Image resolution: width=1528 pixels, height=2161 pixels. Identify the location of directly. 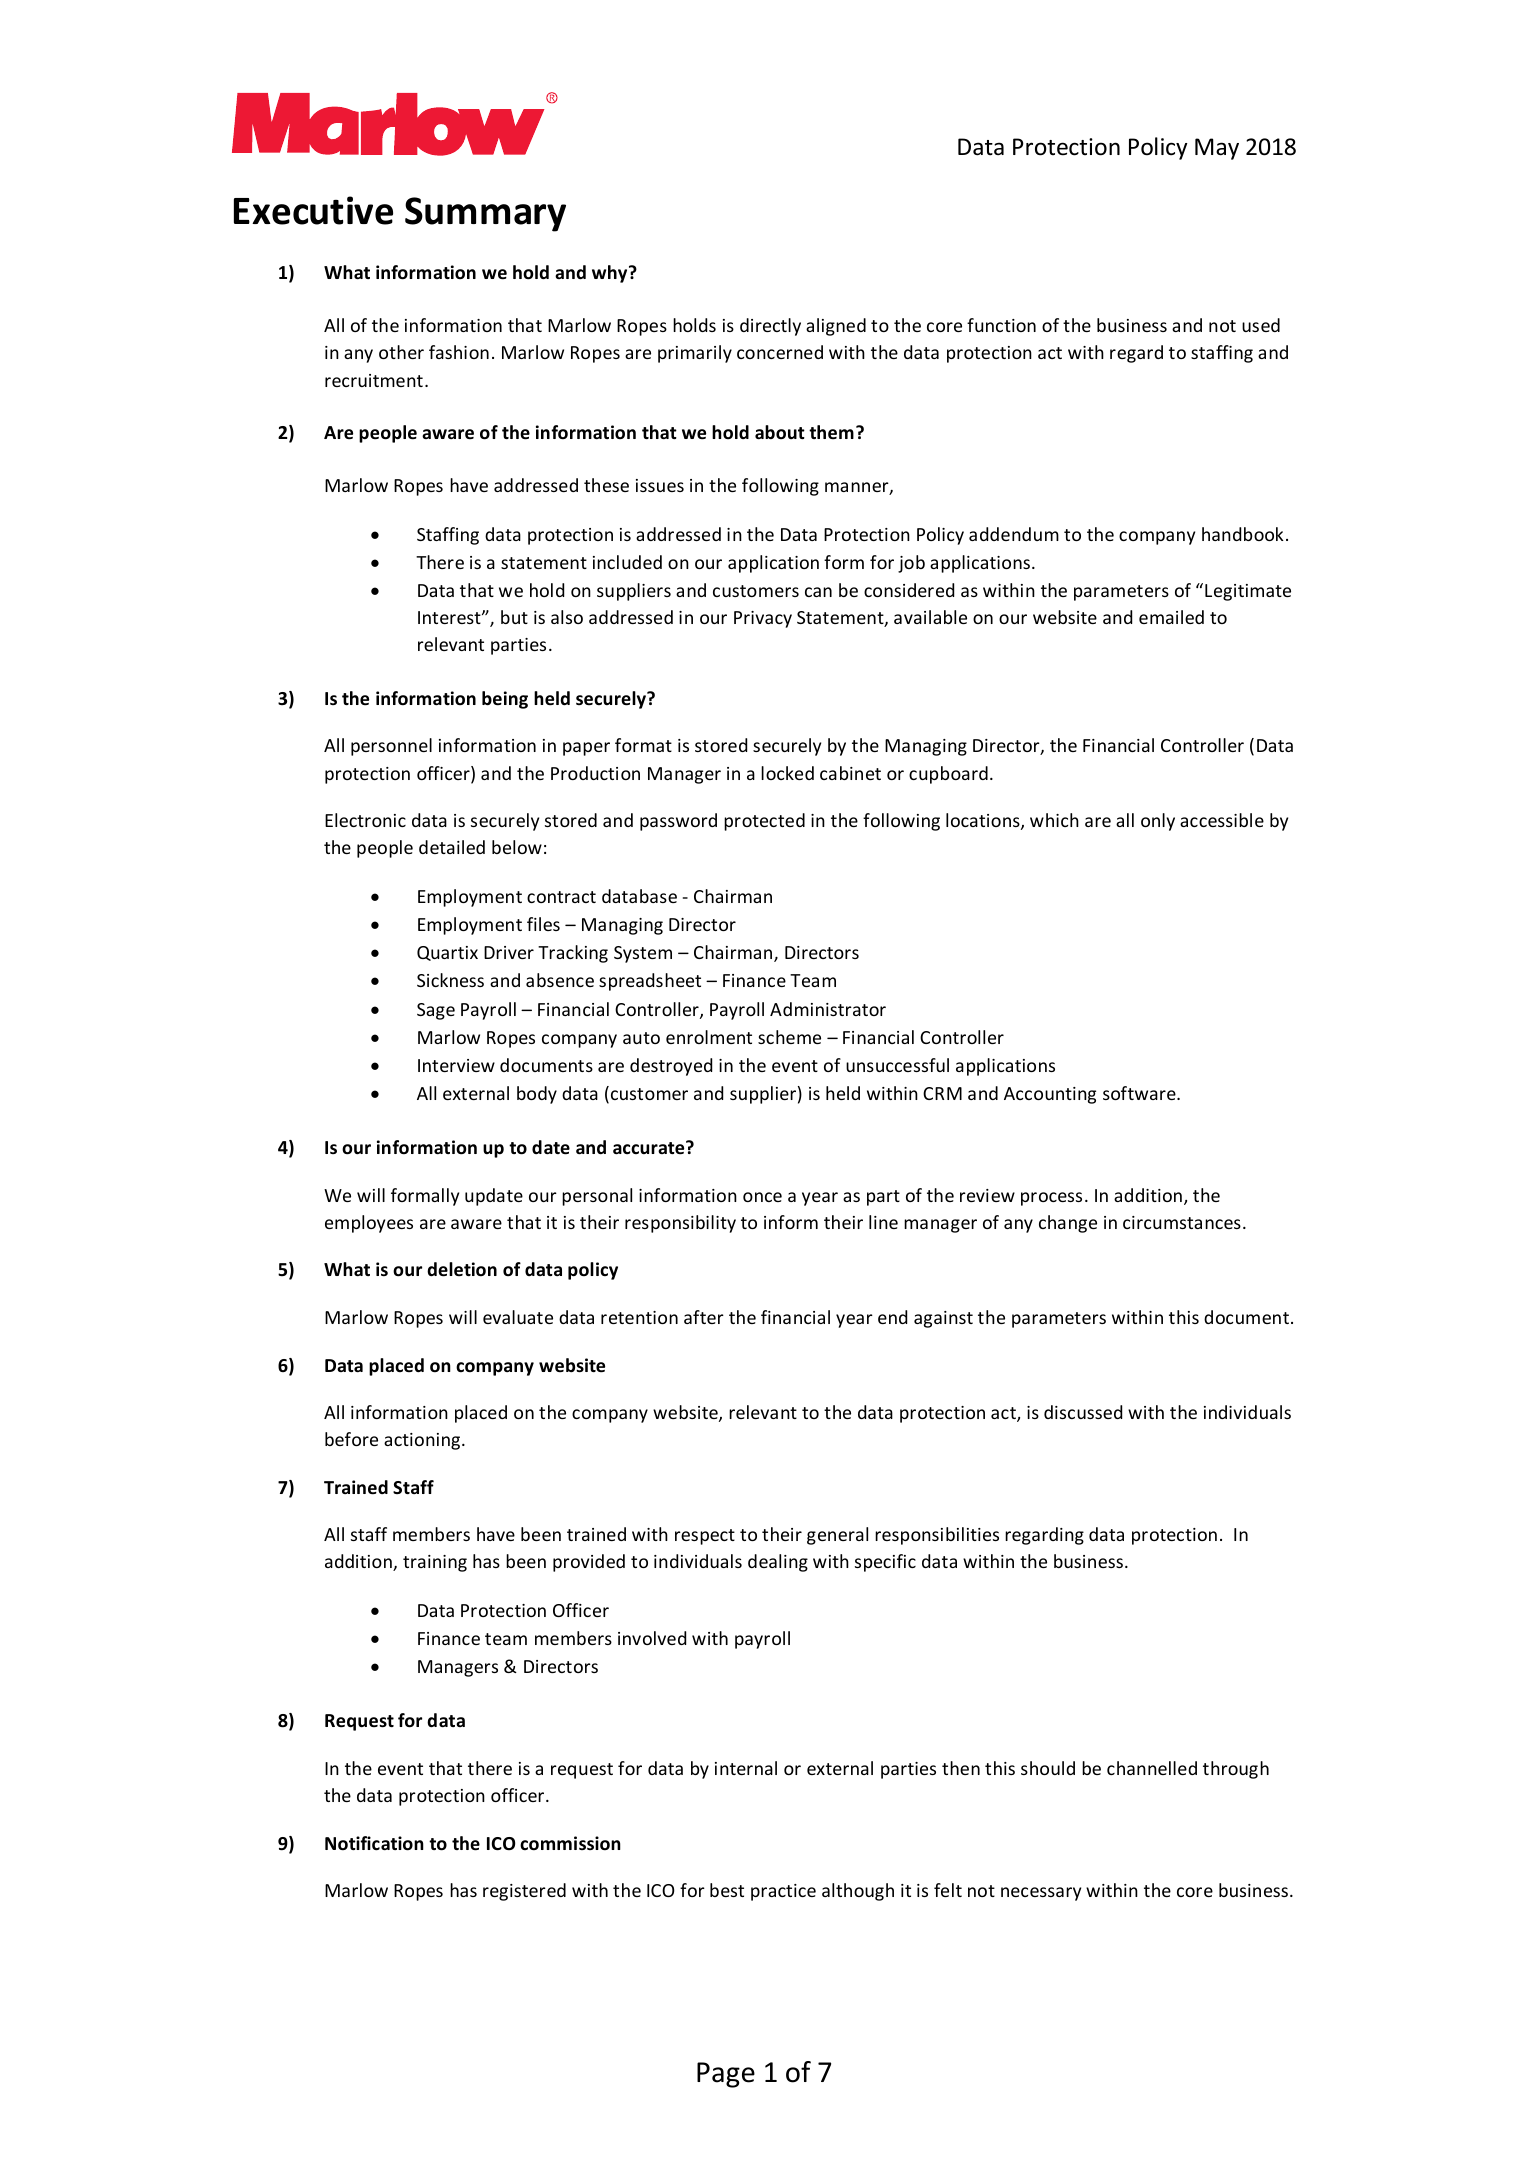
(770, 327).
